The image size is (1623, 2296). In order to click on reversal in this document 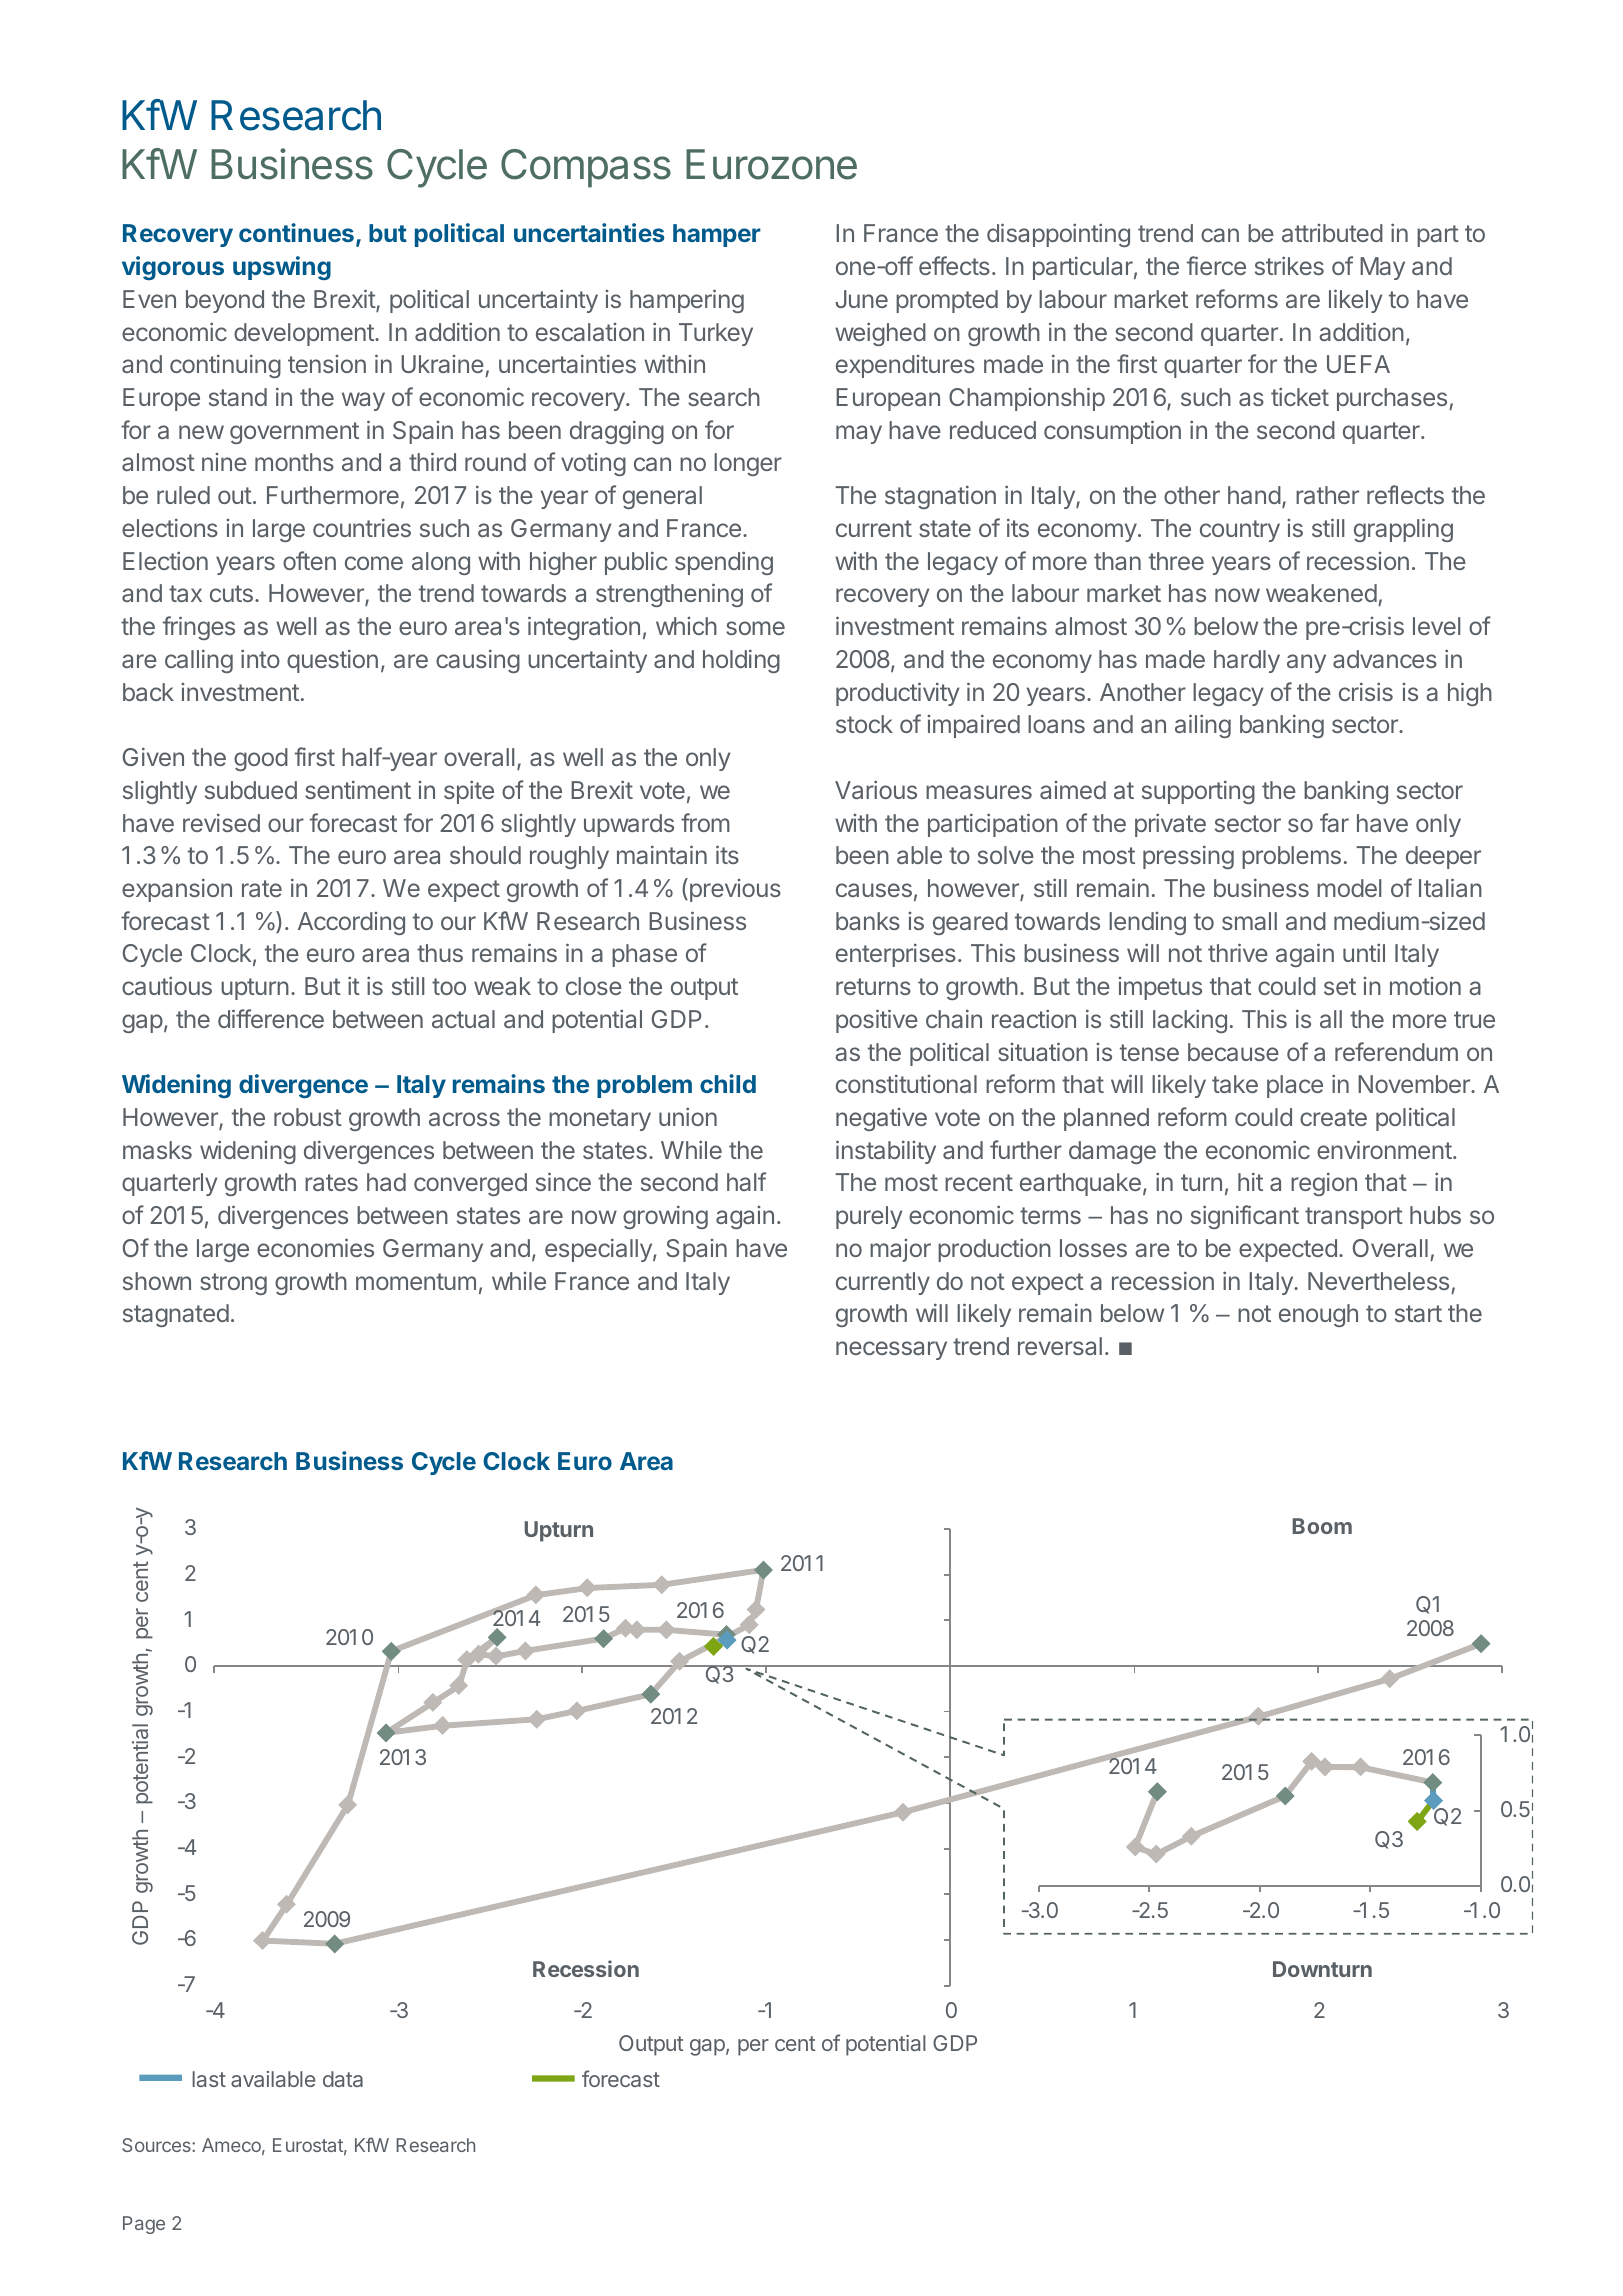, I will do `click(1060, 1346)`.
